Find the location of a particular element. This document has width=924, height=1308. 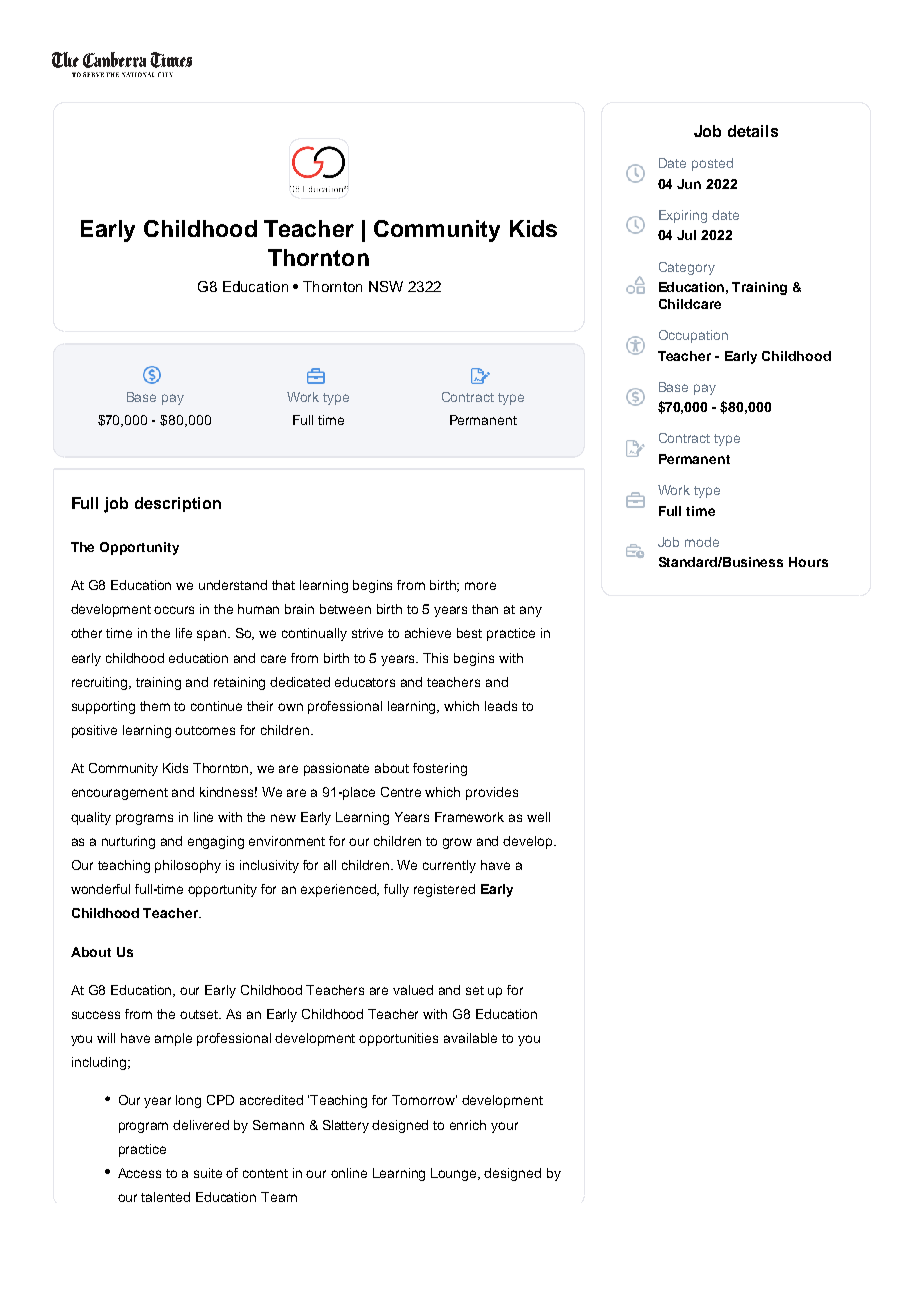

Hours is located at coordinates (808, 562).
